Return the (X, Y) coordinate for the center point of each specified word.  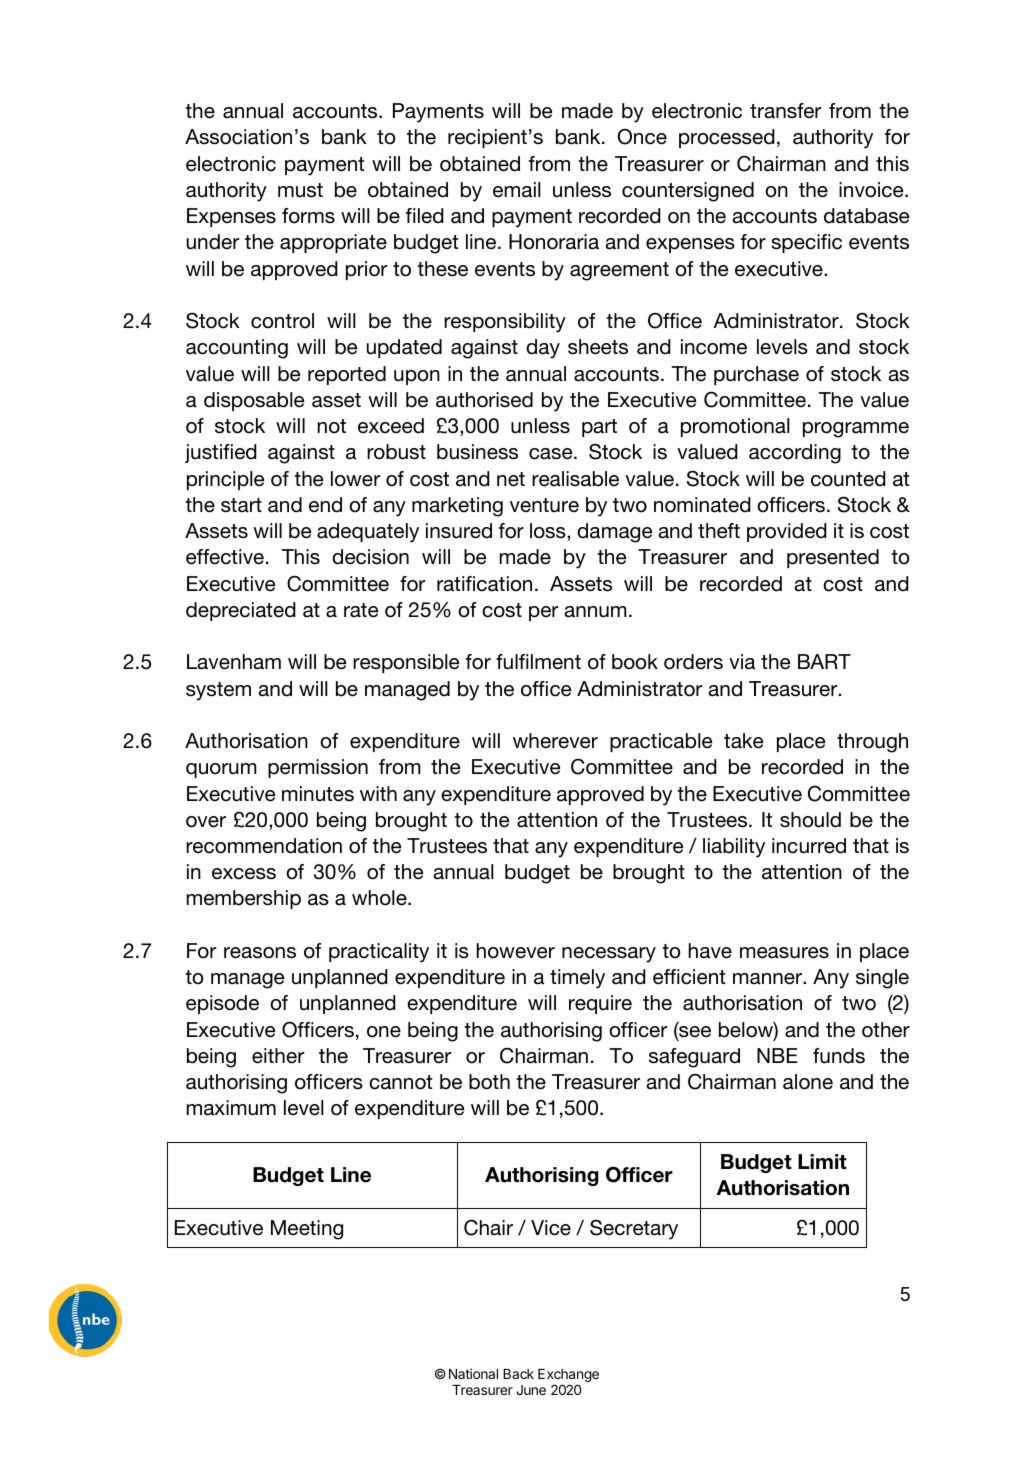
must (300, 190)
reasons (260, 953)
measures (784, 953)
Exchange (568, 1377)
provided (787, 532)
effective (225, 557)
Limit (822, 1161)
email (517, 190)
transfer (785, 111)
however (516, 951)
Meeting (307, 1230)
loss (549, 532)
